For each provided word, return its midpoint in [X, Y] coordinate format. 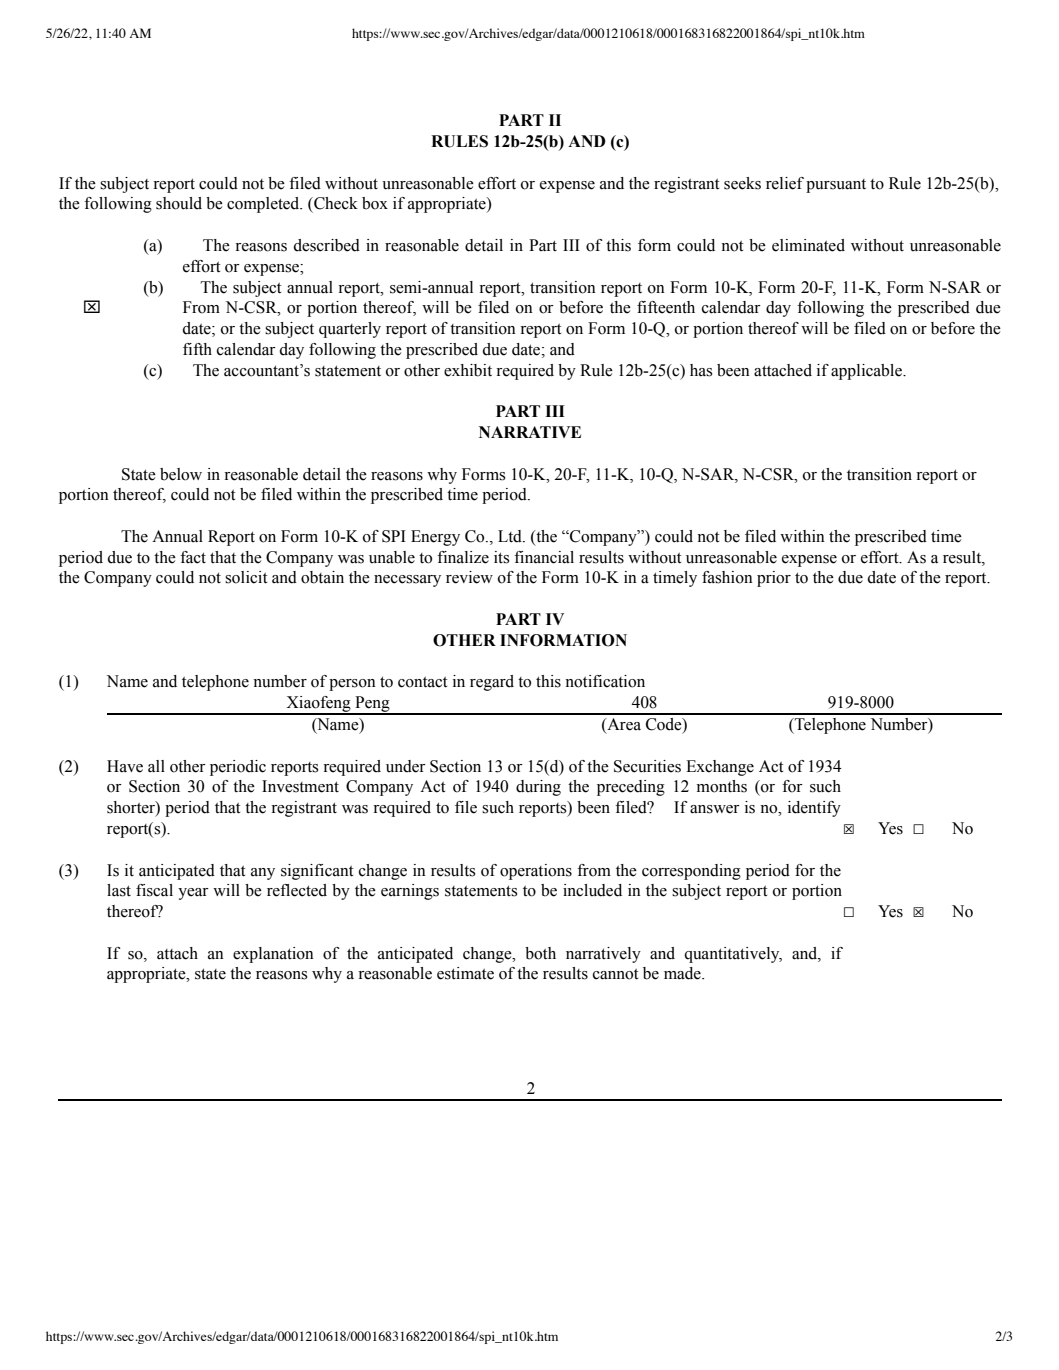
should [179, 203]
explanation [273, 955]
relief [785, 183]
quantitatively [733, 955]
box [375, 203]
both [540, 953]
